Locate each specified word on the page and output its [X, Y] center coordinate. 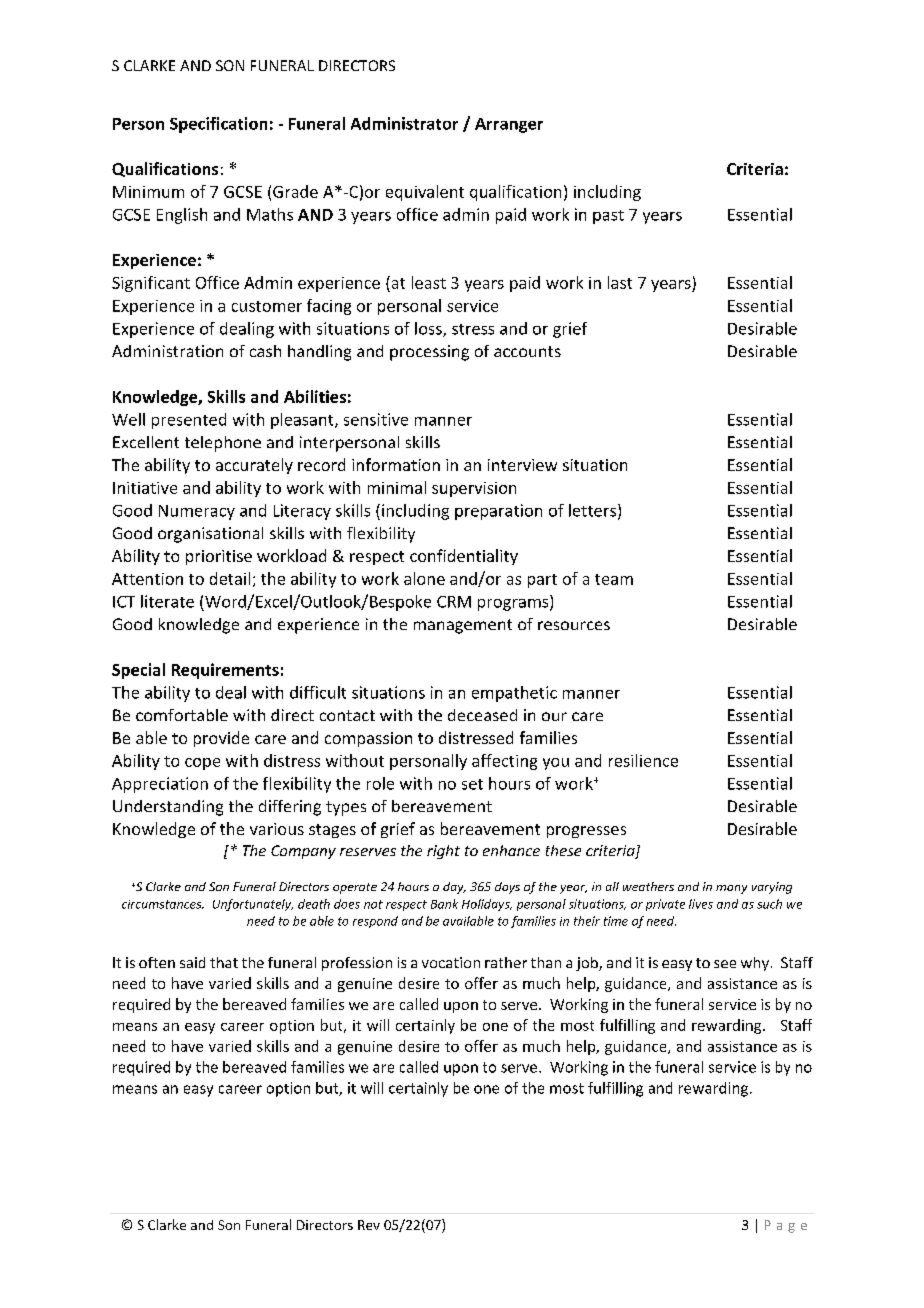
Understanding [168, 808]
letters [592, 510]
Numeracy [197, 512]
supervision [474, 489]
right [443, 852]
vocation [451, 962]
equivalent [425, 193]
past [608, 217]
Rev [369, 1225]
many [731, 889]
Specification [218, 125]
